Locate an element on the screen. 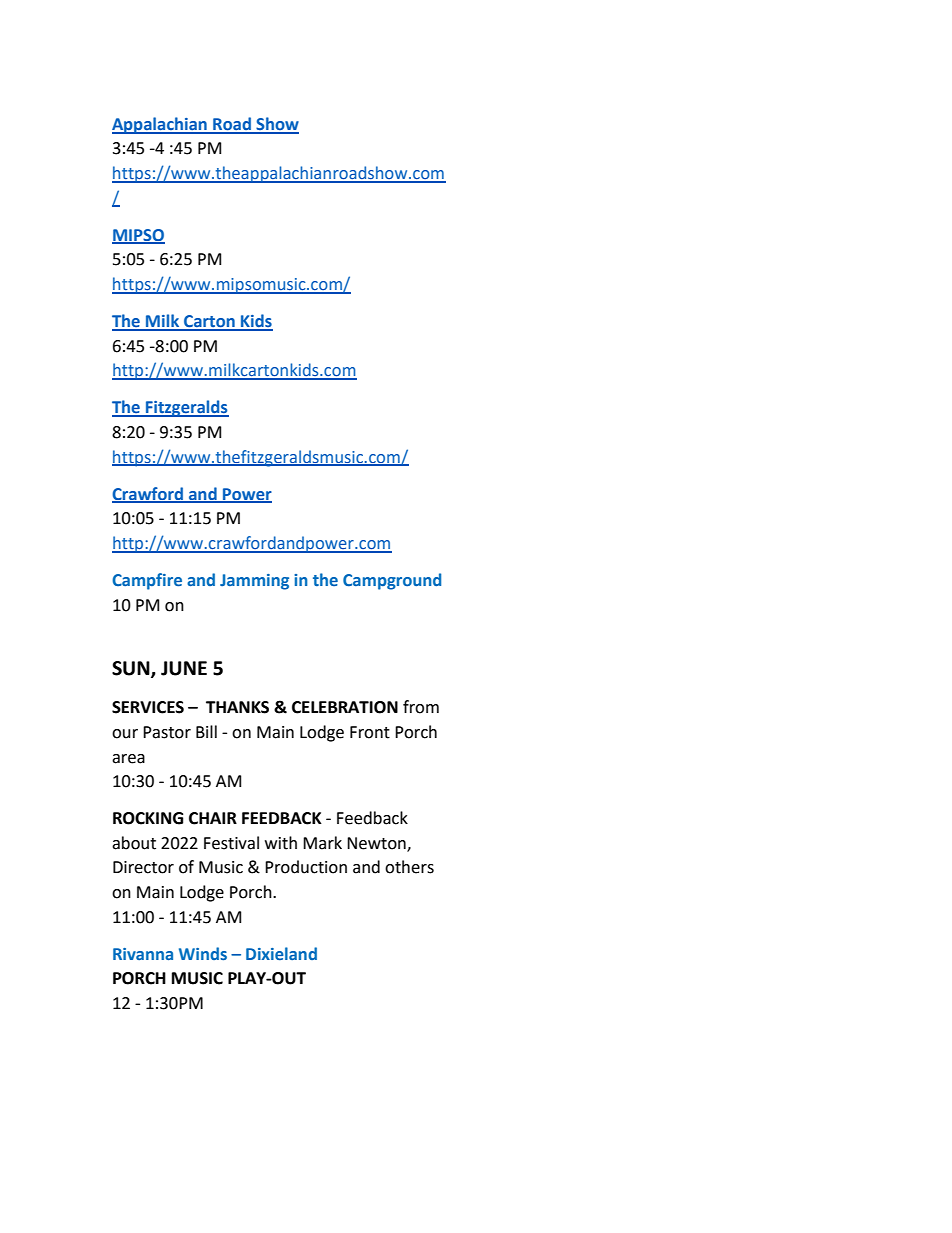 Image resolution: width=952 pixels, height=1233 pixels. Winds is located at coordinates (203, 953).
